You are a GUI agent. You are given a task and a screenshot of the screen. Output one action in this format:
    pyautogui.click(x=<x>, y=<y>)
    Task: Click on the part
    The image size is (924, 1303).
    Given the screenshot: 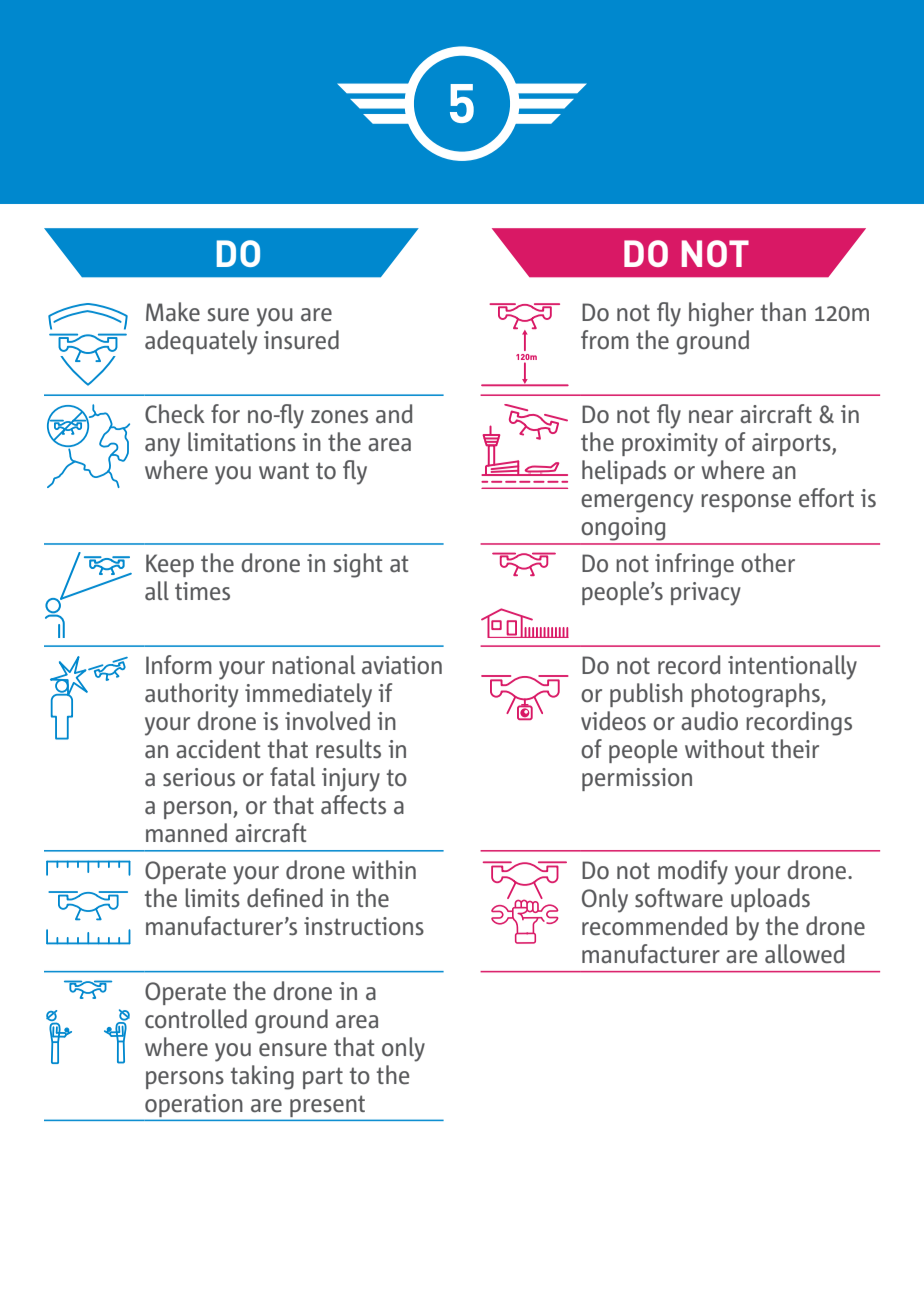 What is the action you would take?
    pyautogui.click(x=323, y=1078)
